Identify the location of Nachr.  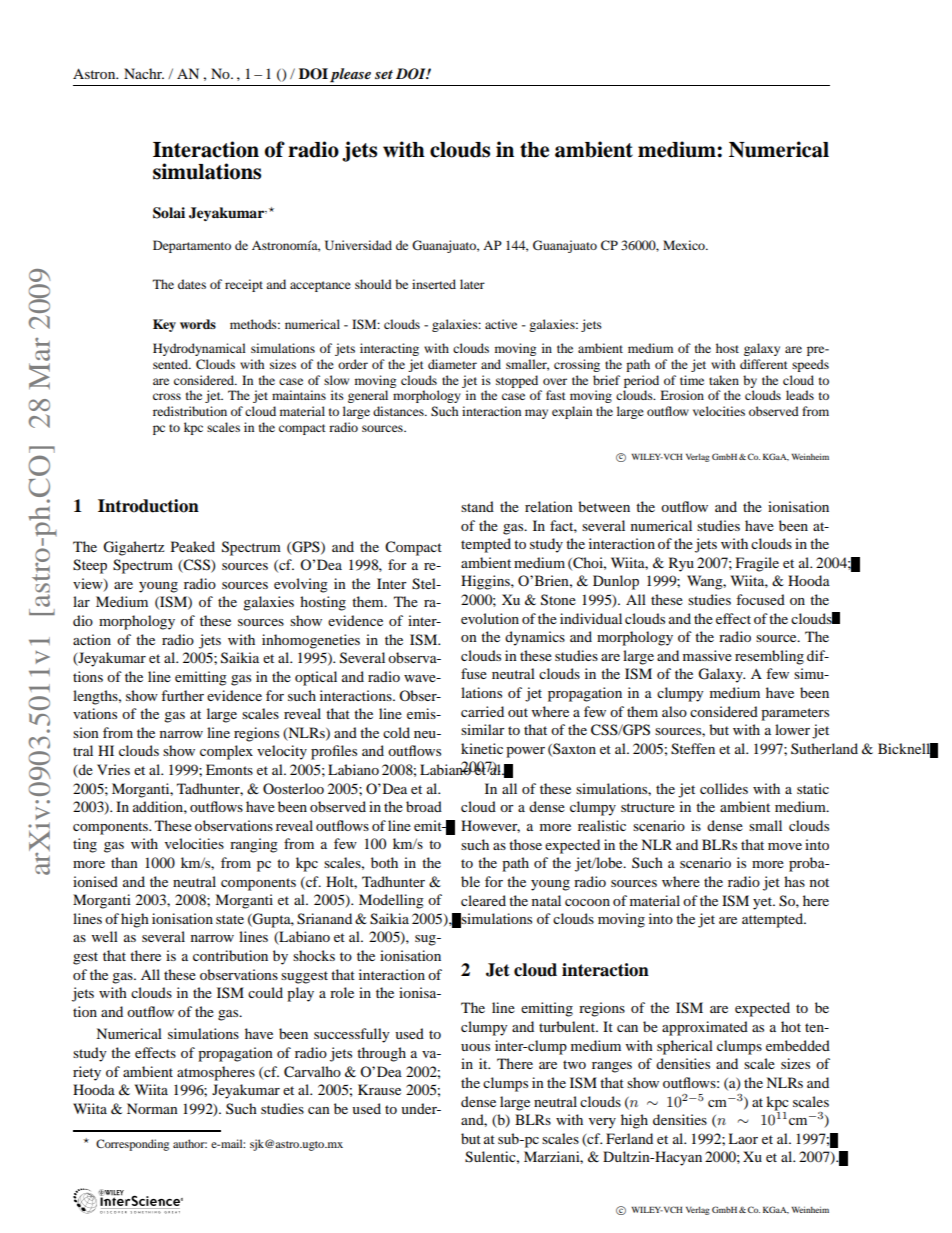
(144, 73).
